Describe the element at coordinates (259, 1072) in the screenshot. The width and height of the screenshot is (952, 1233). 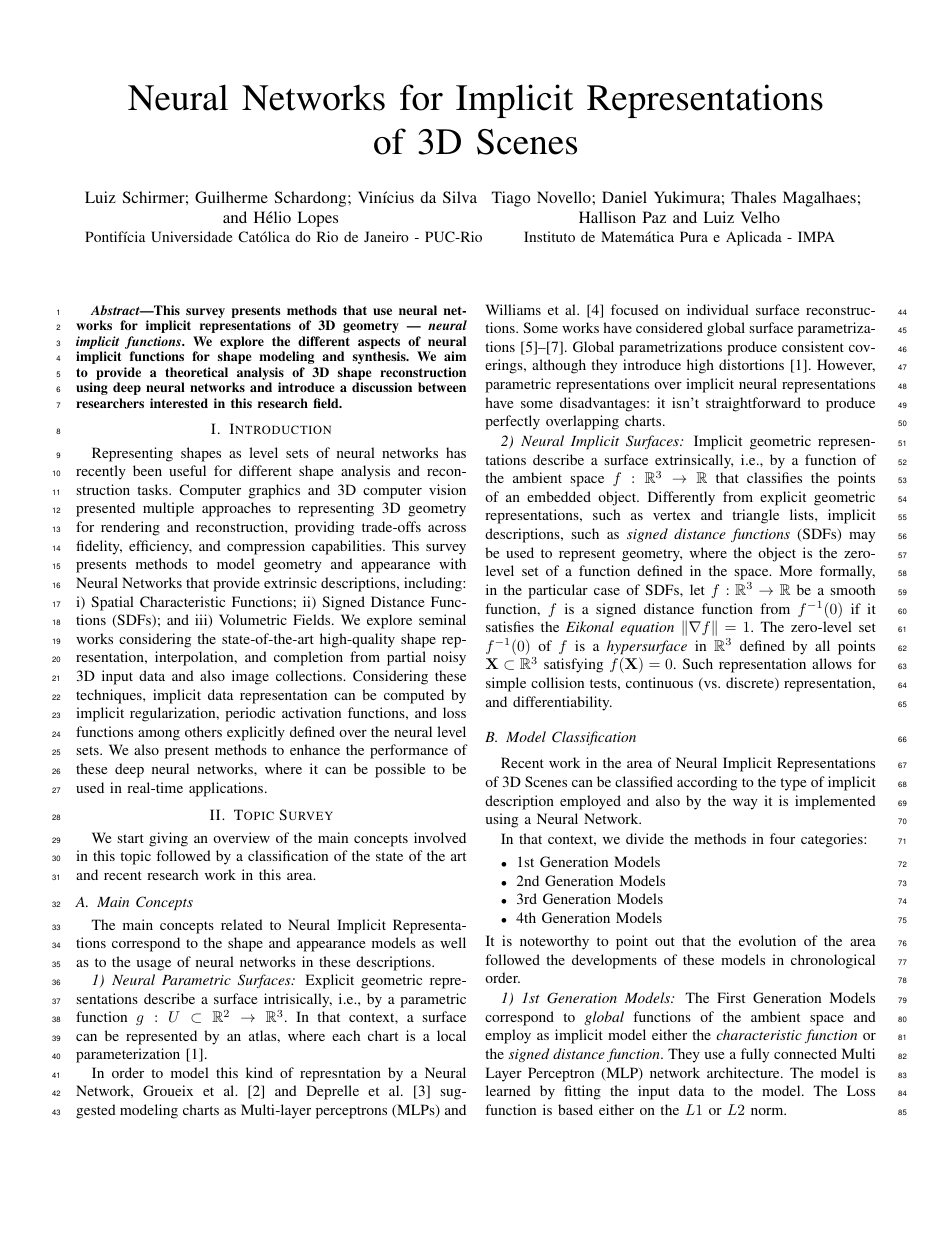
I see `kind` at that location.
